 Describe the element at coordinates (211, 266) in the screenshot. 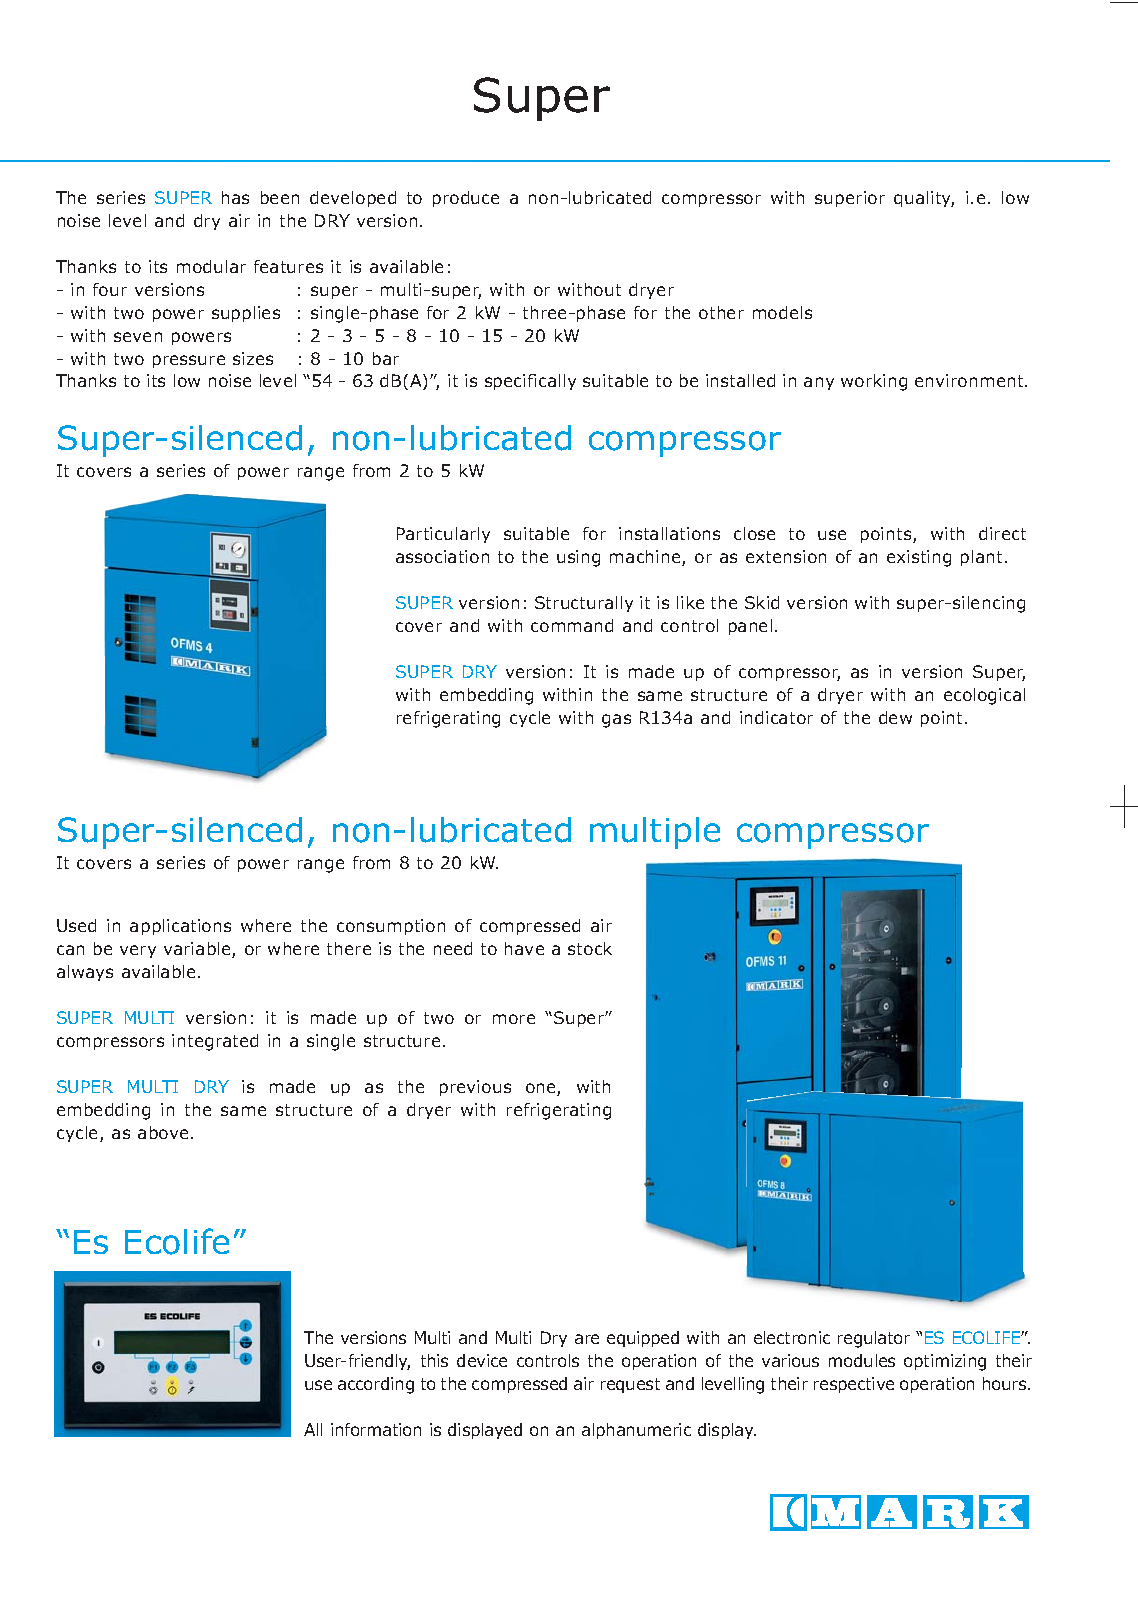

I see `modular` at that location.
